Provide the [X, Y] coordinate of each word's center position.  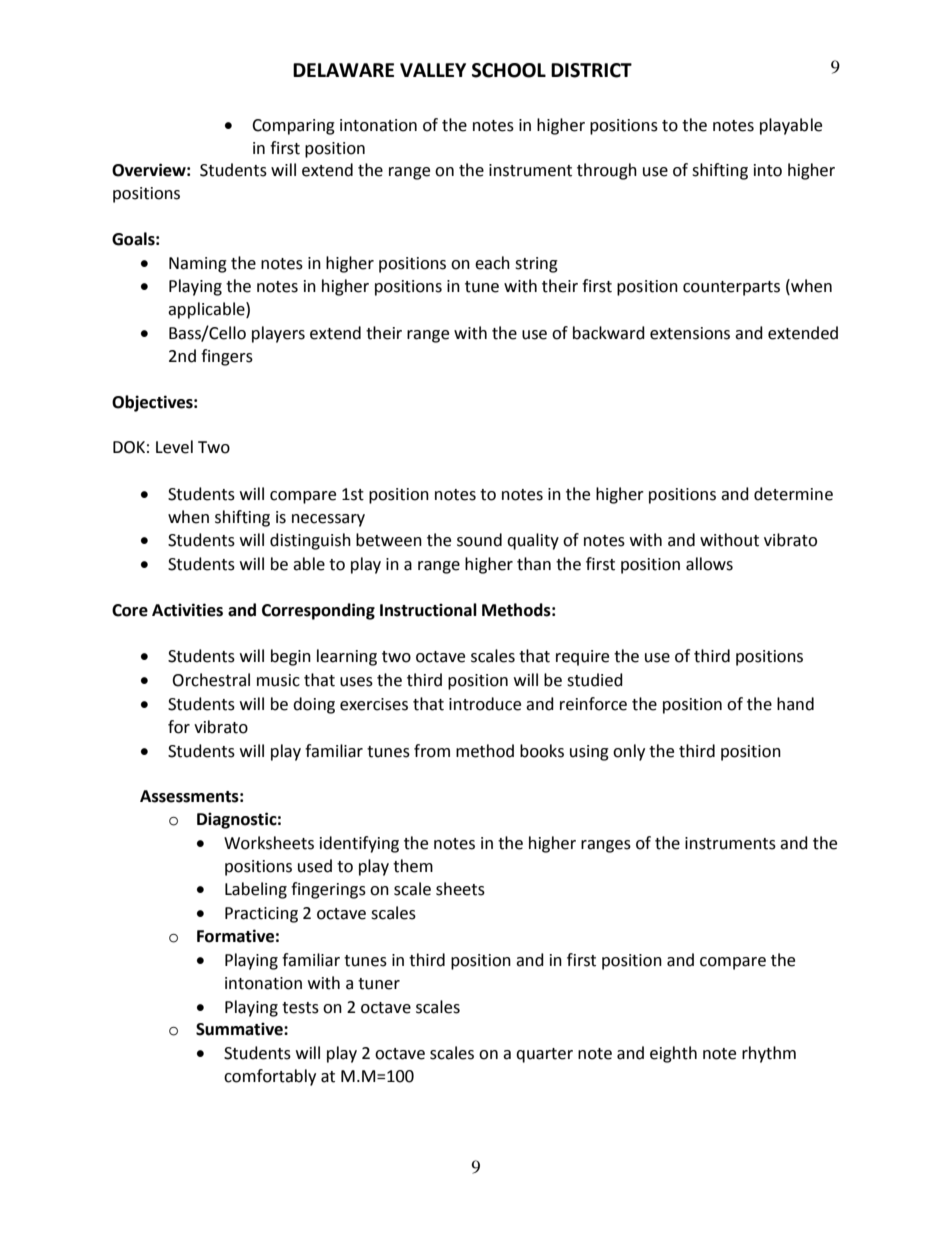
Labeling [256, 890]
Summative [240, 1029]
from [432, 751]
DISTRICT [591, 70]
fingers [227, 357]
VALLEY [433, 70]
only [629, 752]
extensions [690, 333]
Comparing [293, 127]
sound [479, 540]
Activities [187, 610]
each [492, 263]
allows [709, 564]
